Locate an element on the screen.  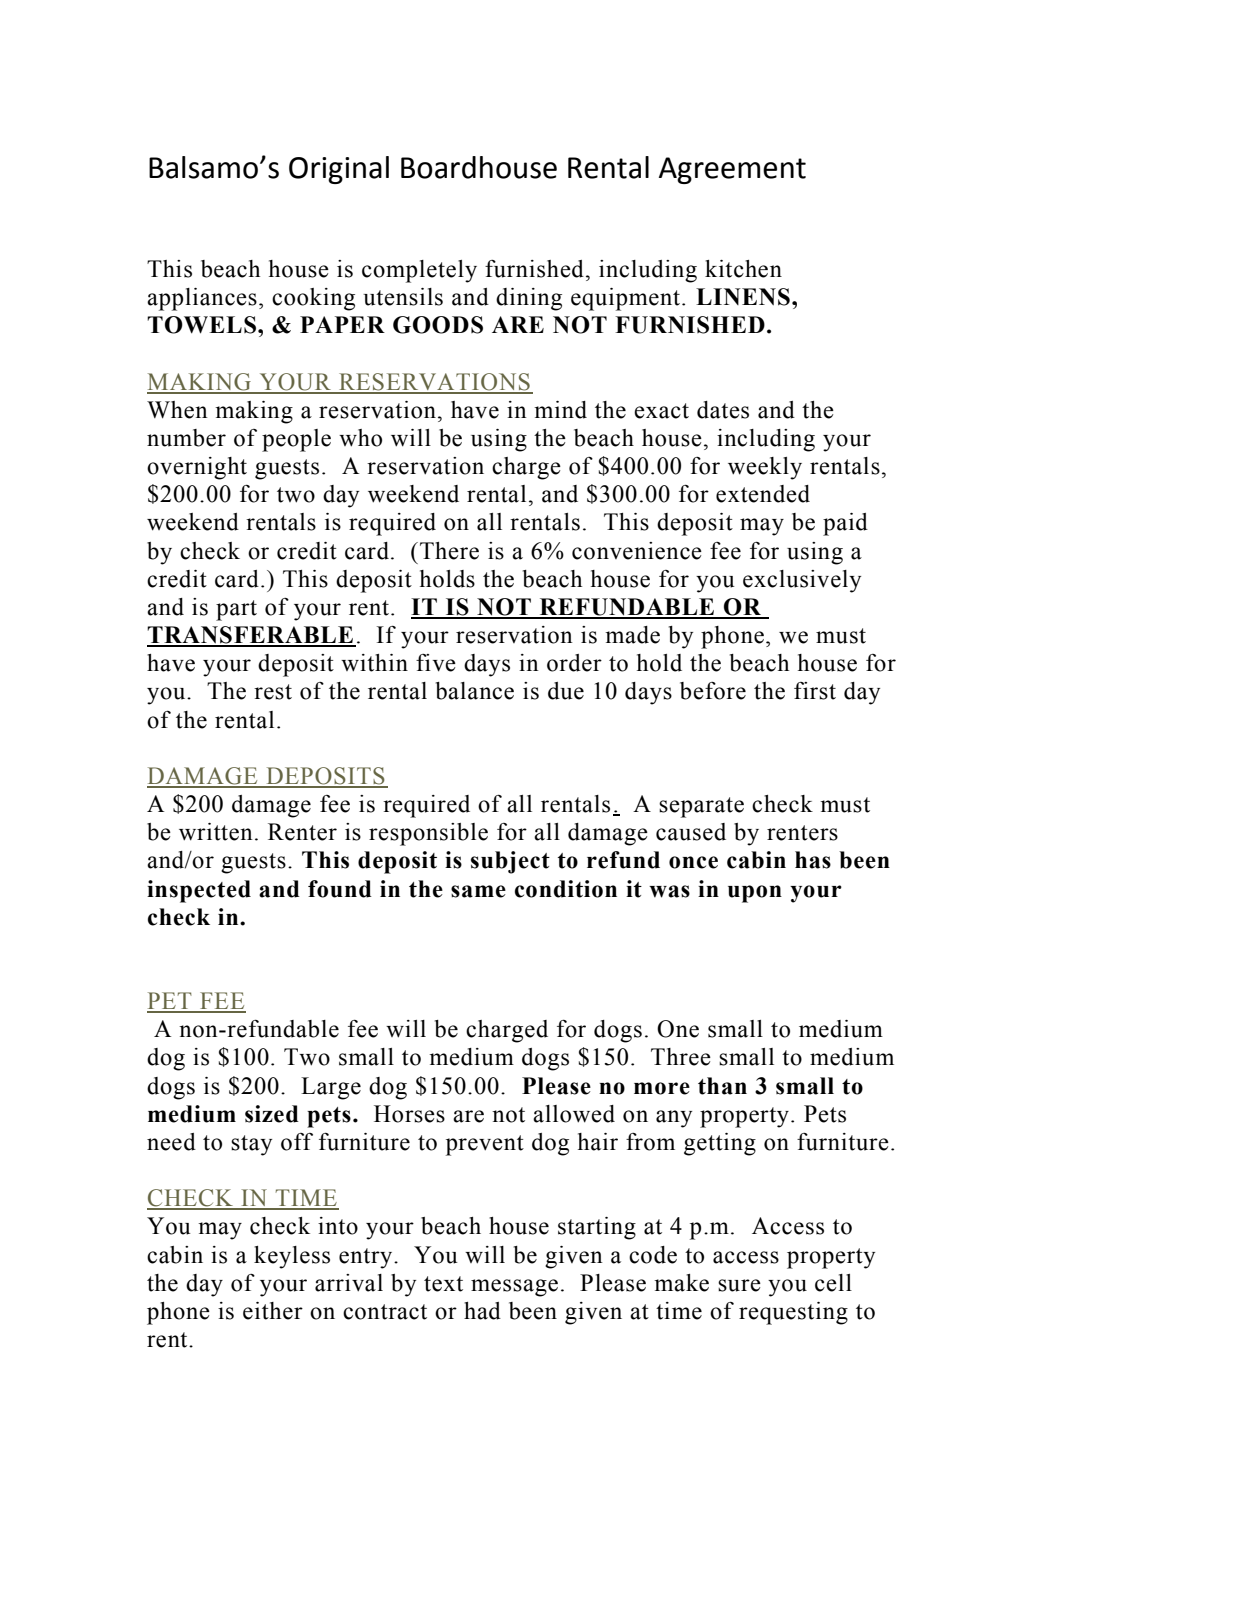
either is located at coordinates (273, 1311).
